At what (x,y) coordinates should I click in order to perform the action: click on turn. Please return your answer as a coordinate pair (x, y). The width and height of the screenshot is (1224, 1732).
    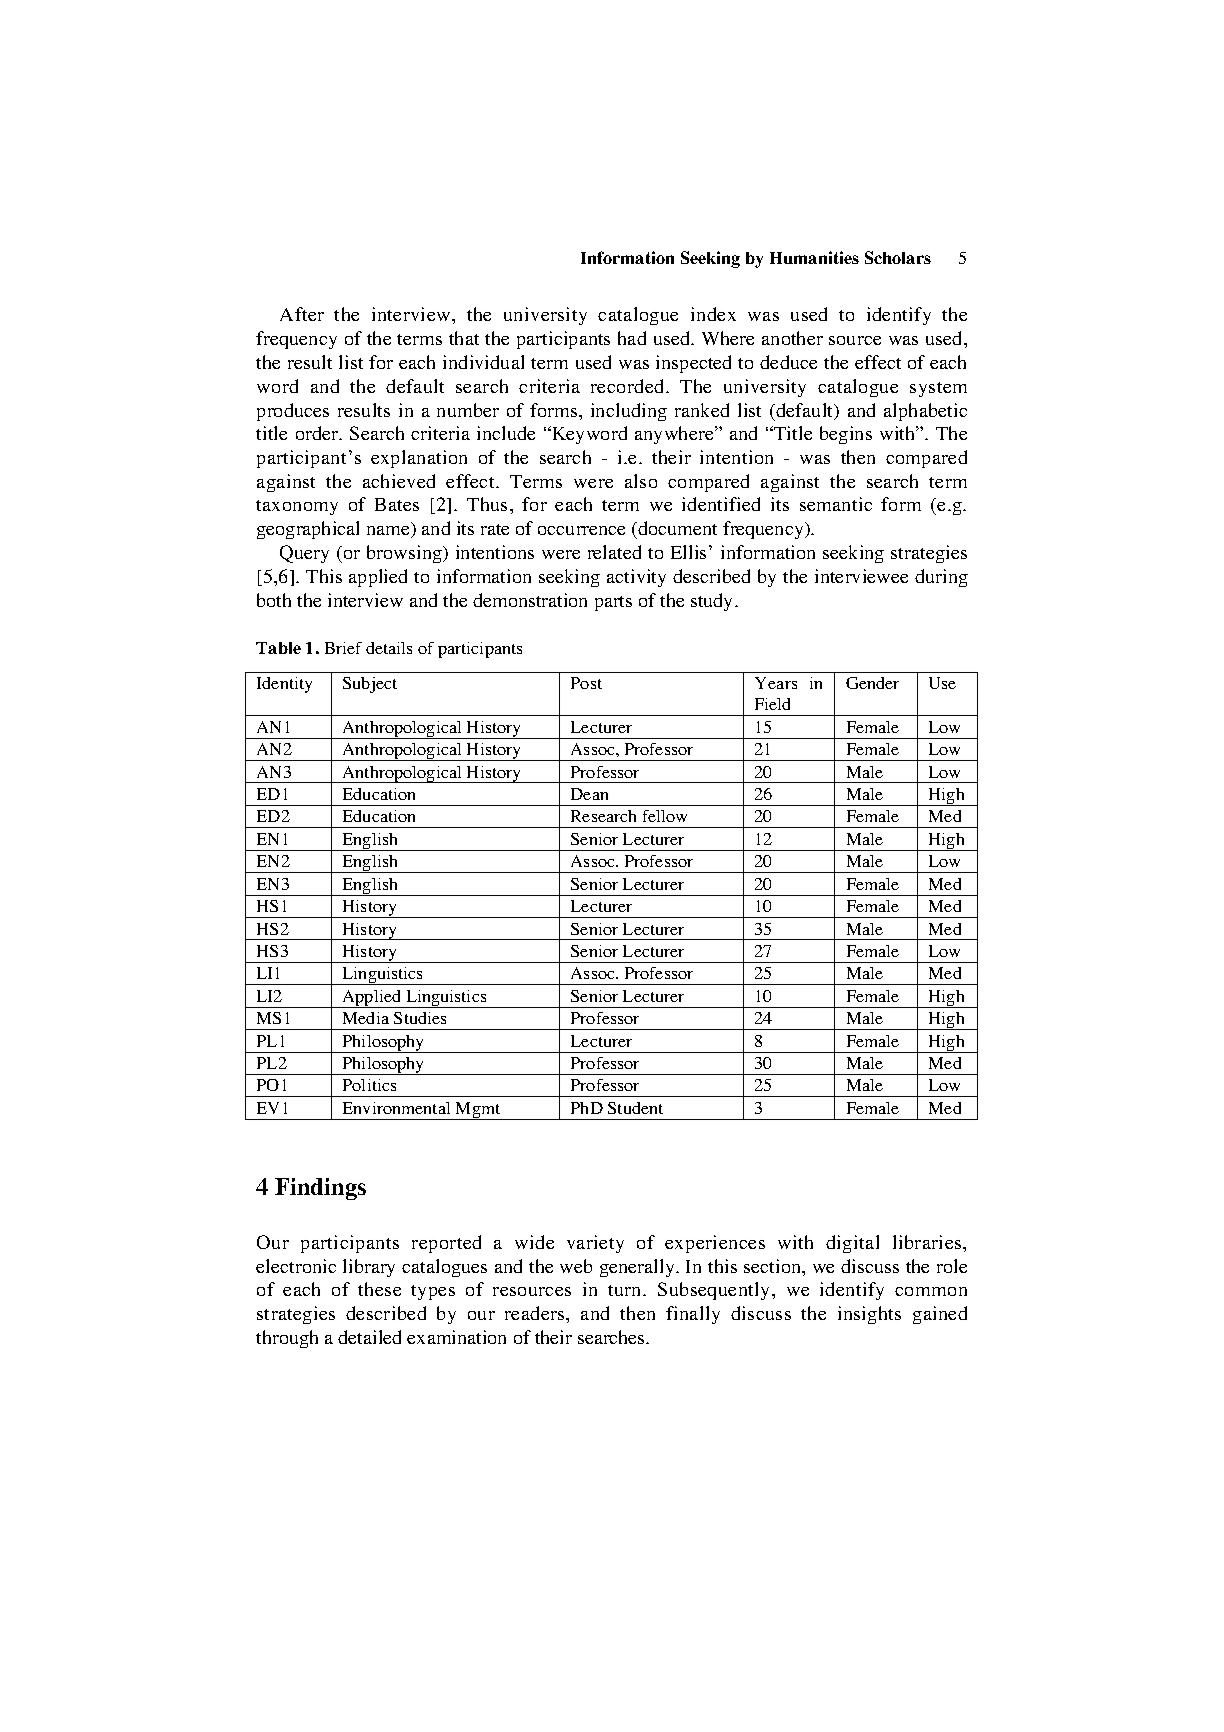
    Looking at the image, I should click on (626, 1290).
